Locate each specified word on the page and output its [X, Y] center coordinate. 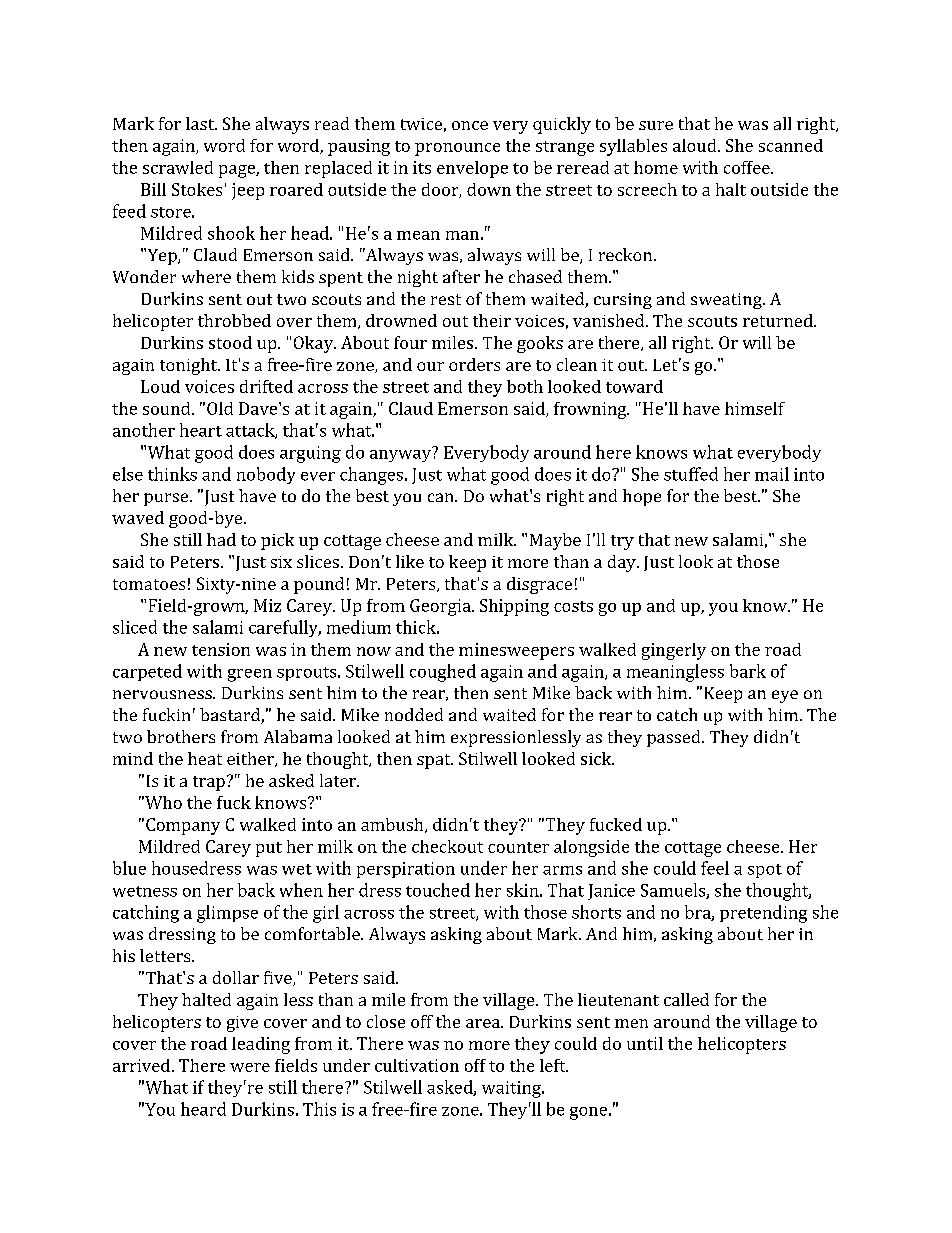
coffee [748, 167]
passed [675, 738]
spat [435, 761]
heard [203, 1109]
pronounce [457, 149]
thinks [172, 474]
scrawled [178, 167]
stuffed [691, 474]
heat [205, 758]
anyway [401, 454]
